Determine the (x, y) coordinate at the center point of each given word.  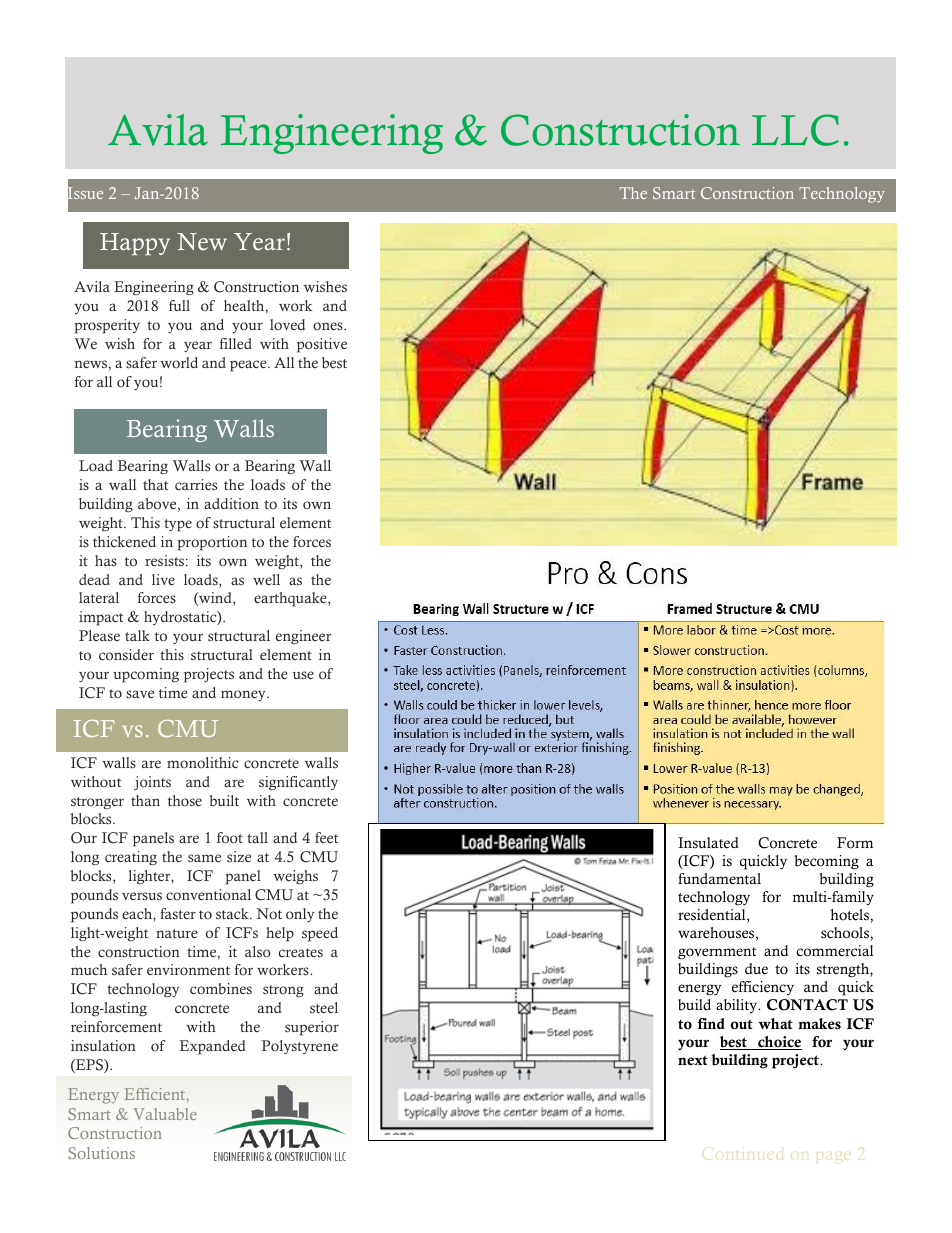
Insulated (708, 843)
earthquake (291, 599)
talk (137, 635)
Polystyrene (300, 1047)
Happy (135, 244)
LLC (795, 130)
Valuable (165, 1114)
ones (329, 326)
